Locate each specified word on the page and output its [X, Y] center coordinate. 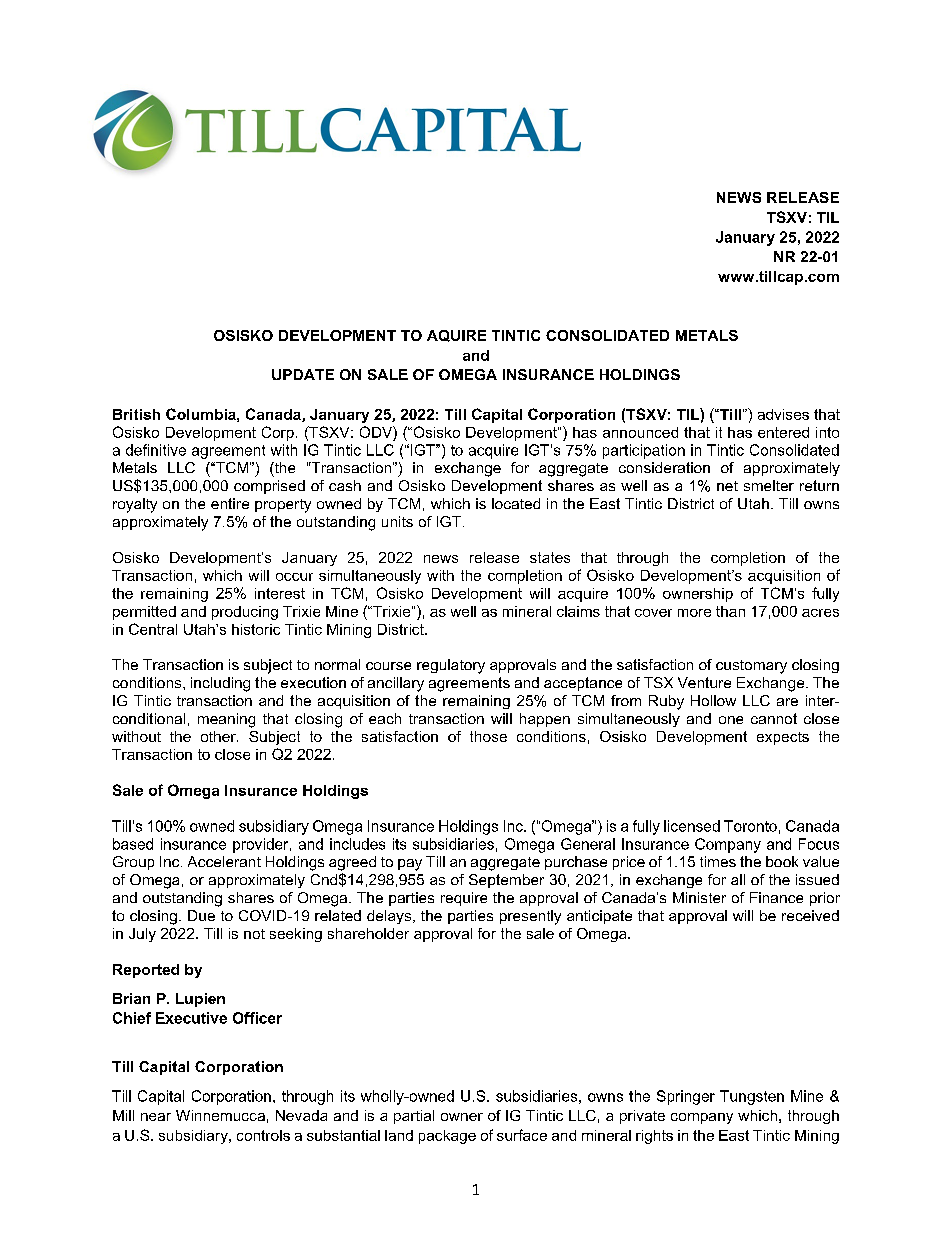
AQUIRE [456, 336]
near [156, 1117]
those [488, 736]
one [731, 720]
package [447, 1137]
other [219, 736]
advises [783, 414]
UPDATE [303, 374]
